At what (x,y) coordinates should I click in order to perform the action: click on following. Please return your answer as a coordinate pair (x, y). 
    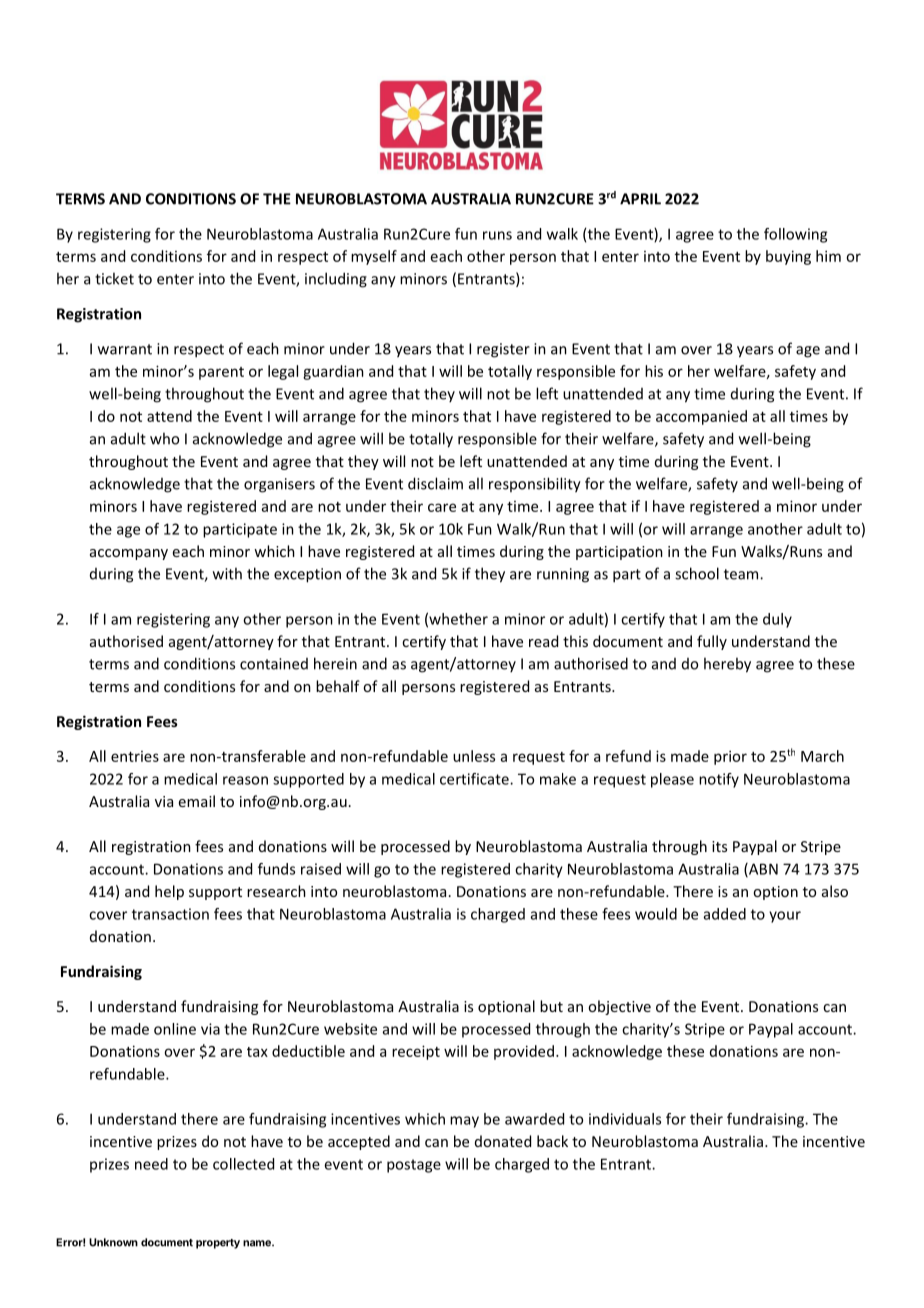
    Looking at the image, I should click on (795, 235).
